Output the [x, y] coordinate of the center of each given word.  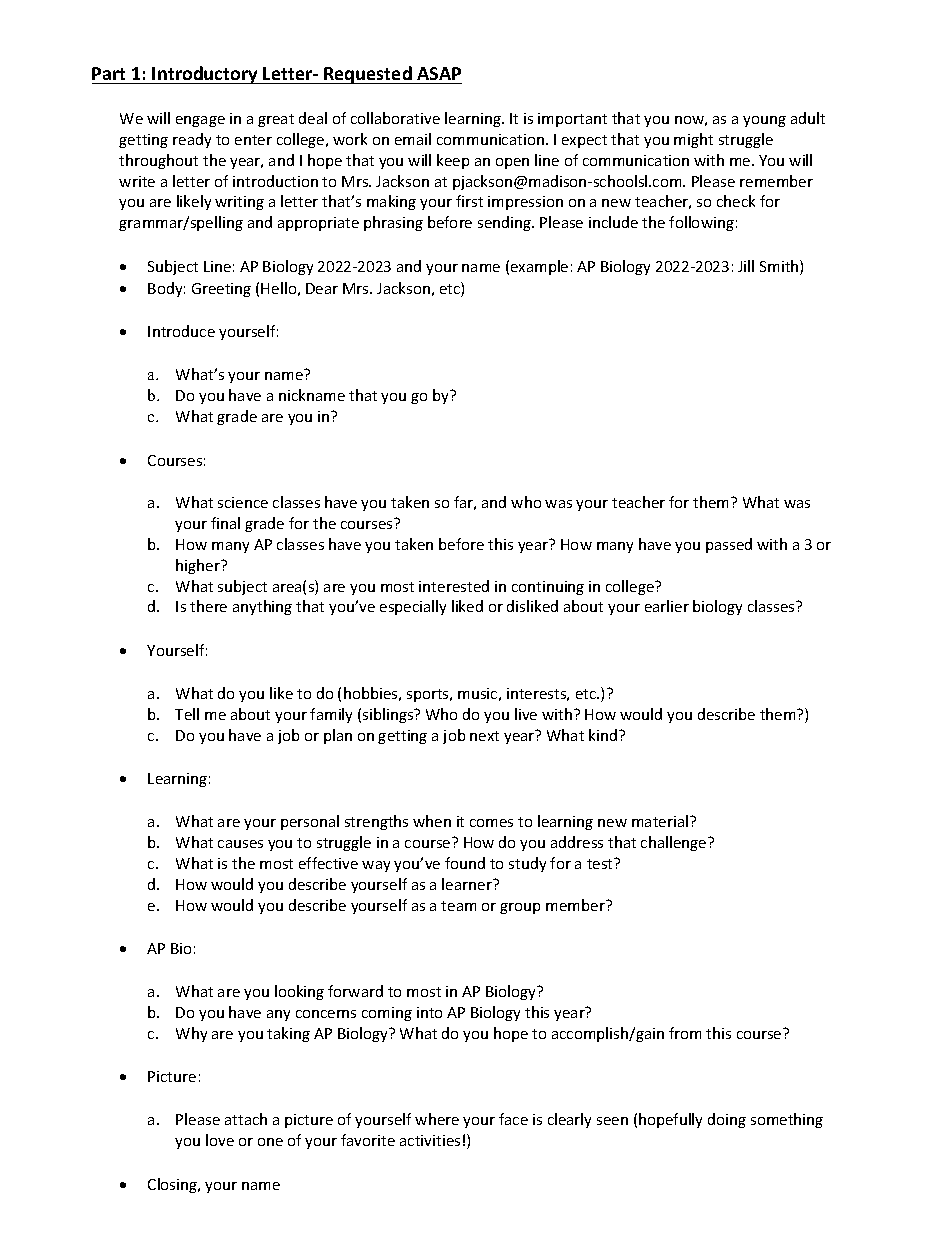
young [764, 121]
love [220, 1140]
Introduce [181, 331]
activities [430, 1140]
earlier [667, 606]
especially [413, 607]
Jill [746, 266]
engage [200, 121]
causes [240, 844]
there [208, 606]
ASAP [439, 73]
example [539, 267]
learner [468, 884]
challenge [675, 843]
